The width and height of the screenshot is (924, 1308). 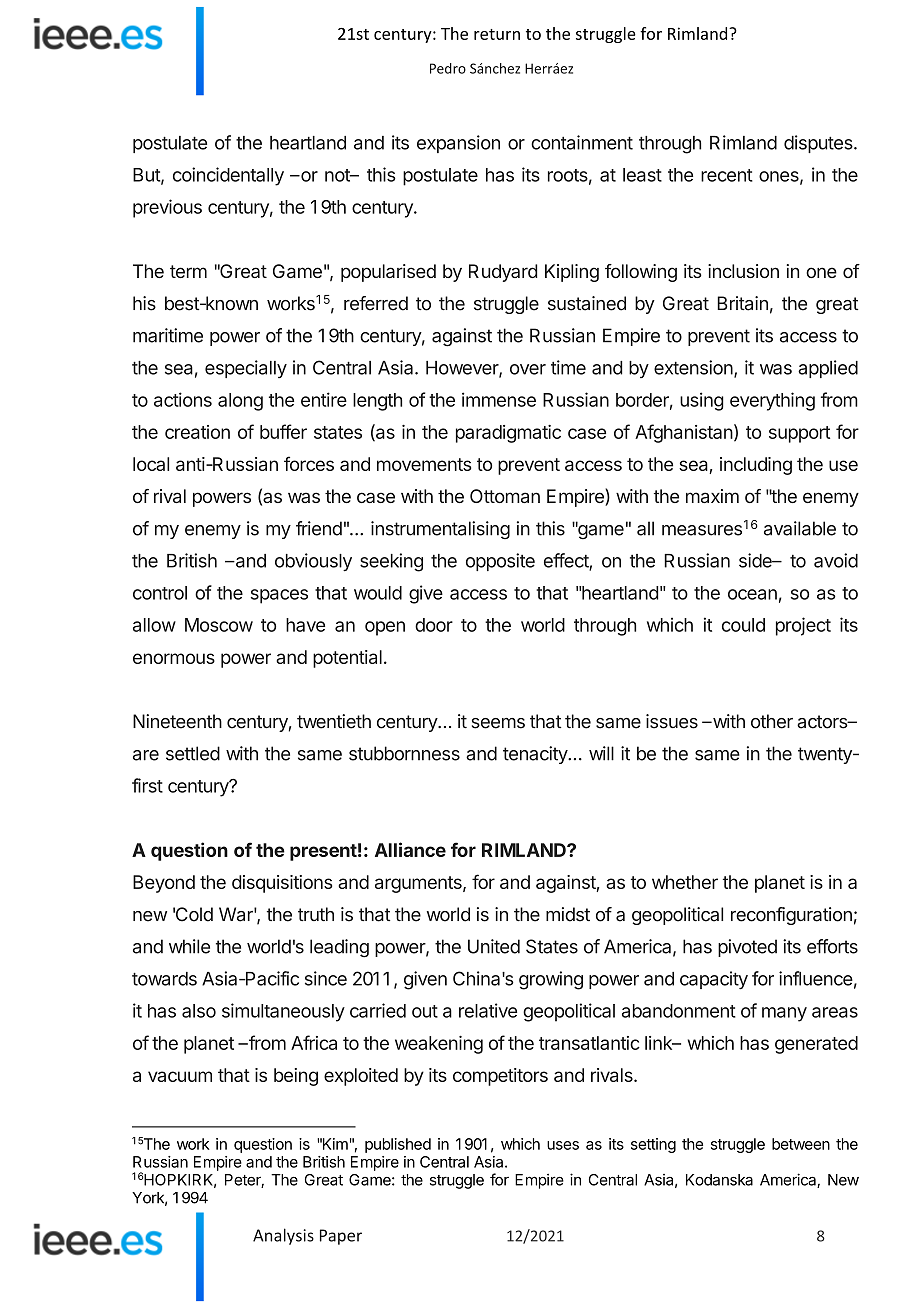 I want to click on Moscow, so click(x=219, y=625).
